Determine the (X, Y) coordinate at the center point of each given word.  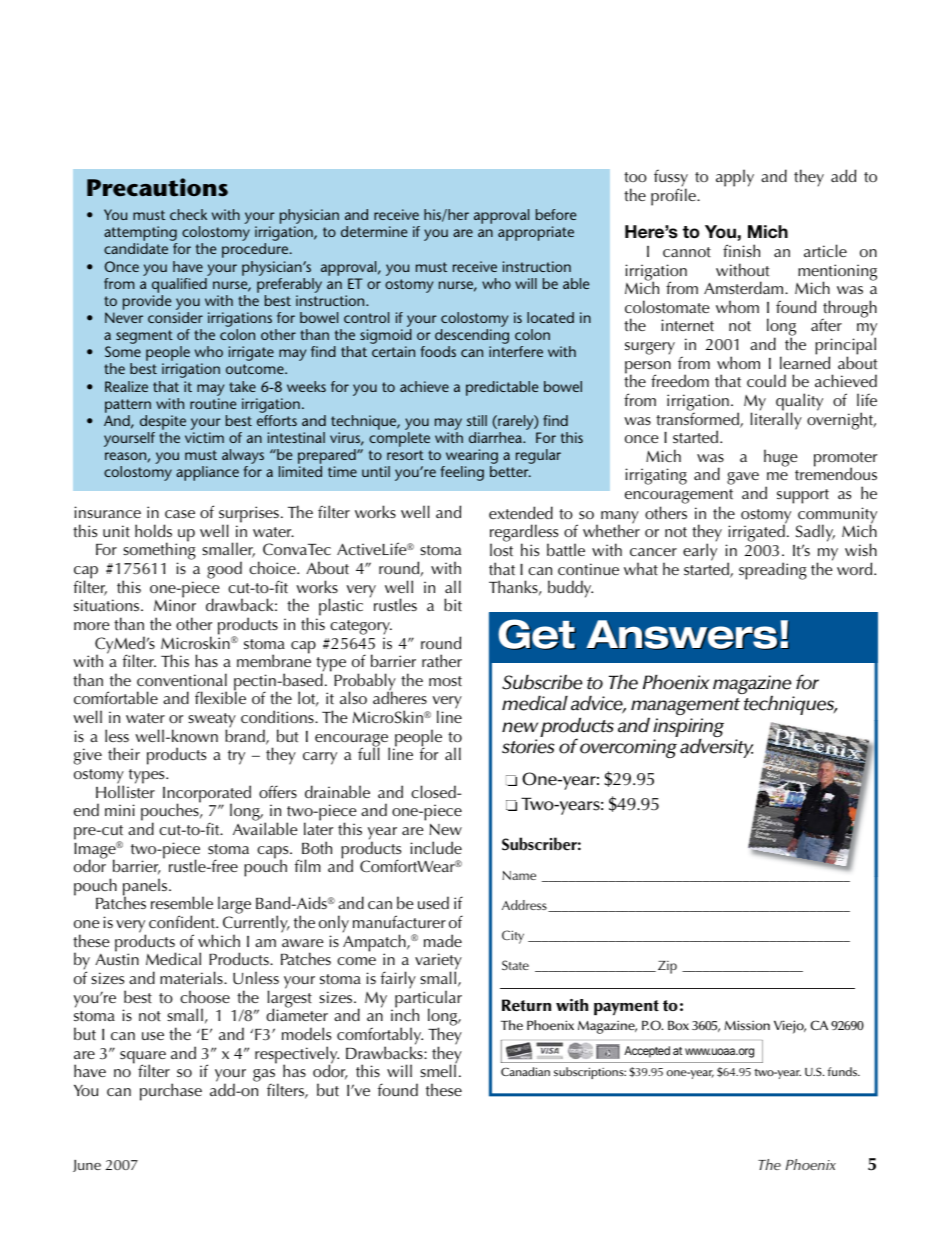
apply (735, 178)
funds (843, 1071)
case (180, 514)
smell (438, 1070)
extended (521, 513)
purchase (171, 1092)
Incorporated (207, 795)
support (803, 496)
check (188, 214)
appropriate (536, 233)
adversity (716, 748)
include (436, 847)
